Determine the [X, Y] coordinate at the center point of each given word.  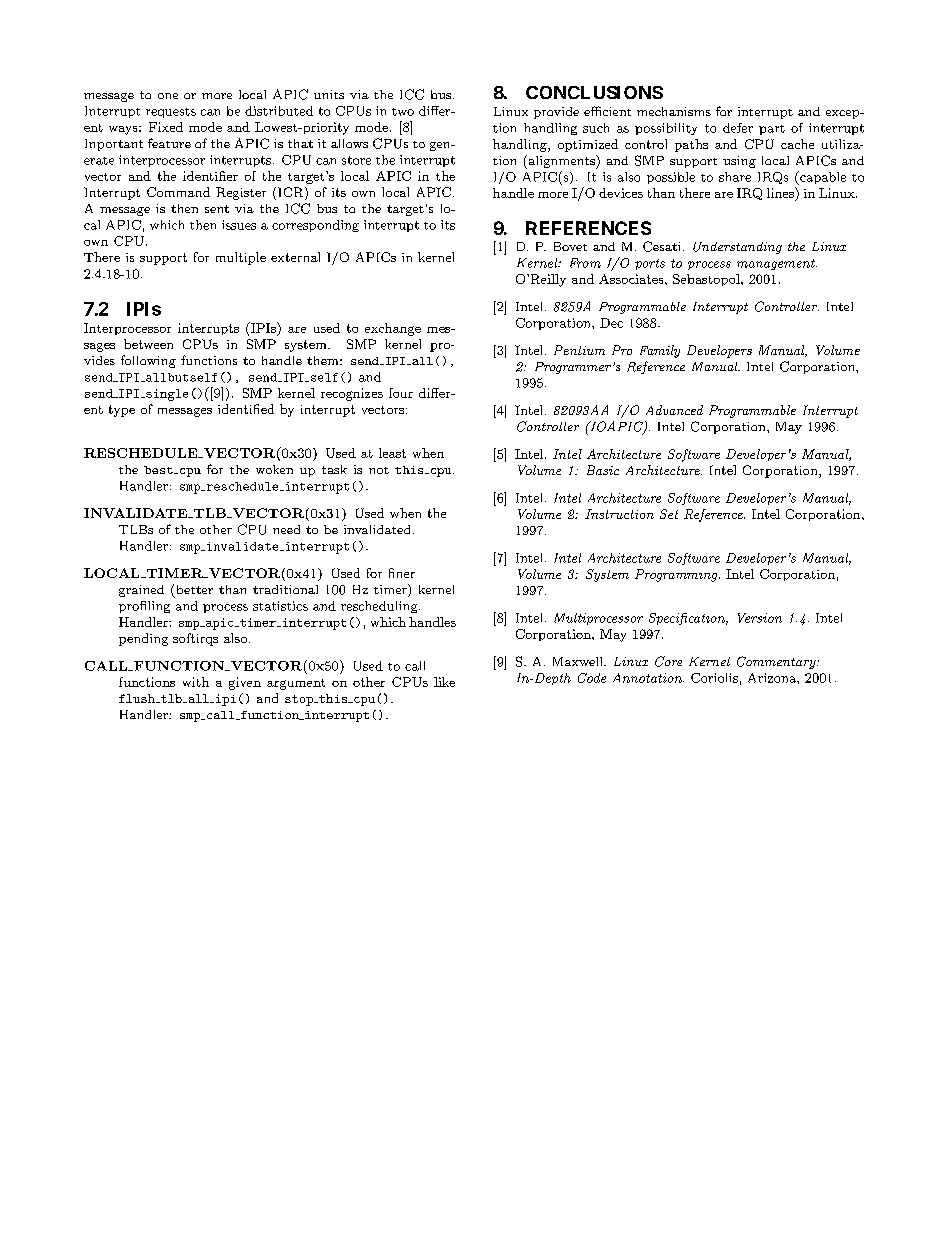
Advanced [674, 410]
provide [556, 113]
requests [171, 113]
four [401, 393]
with [196, 682]
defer [738, 128]
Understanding [737, 248]
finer [402, 573]
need [286, 529]
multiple [241, 258]
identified [246, 409]
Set [669, 514]
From [585, 263]
